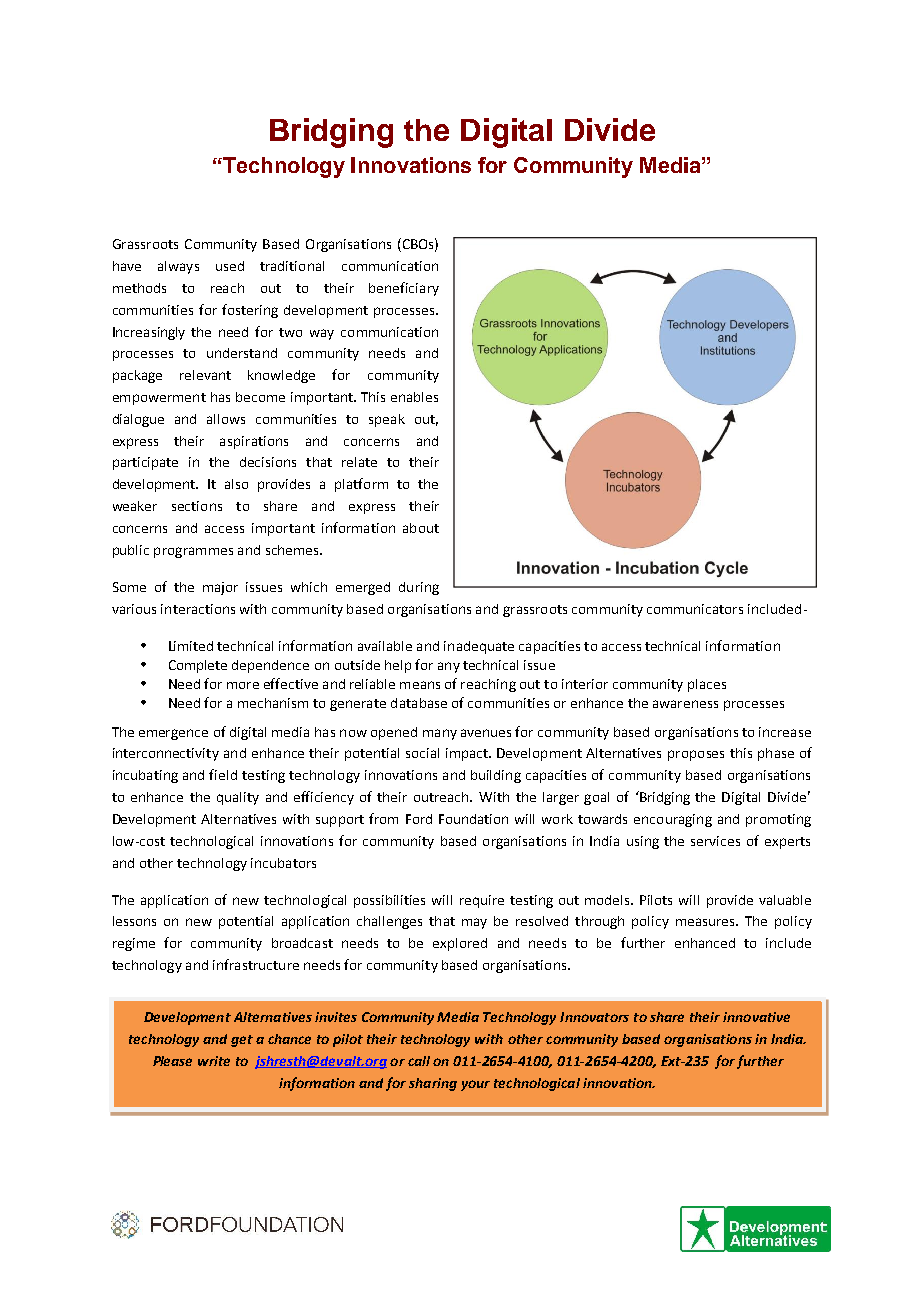  I want to click on enables, so click(414, 397).
